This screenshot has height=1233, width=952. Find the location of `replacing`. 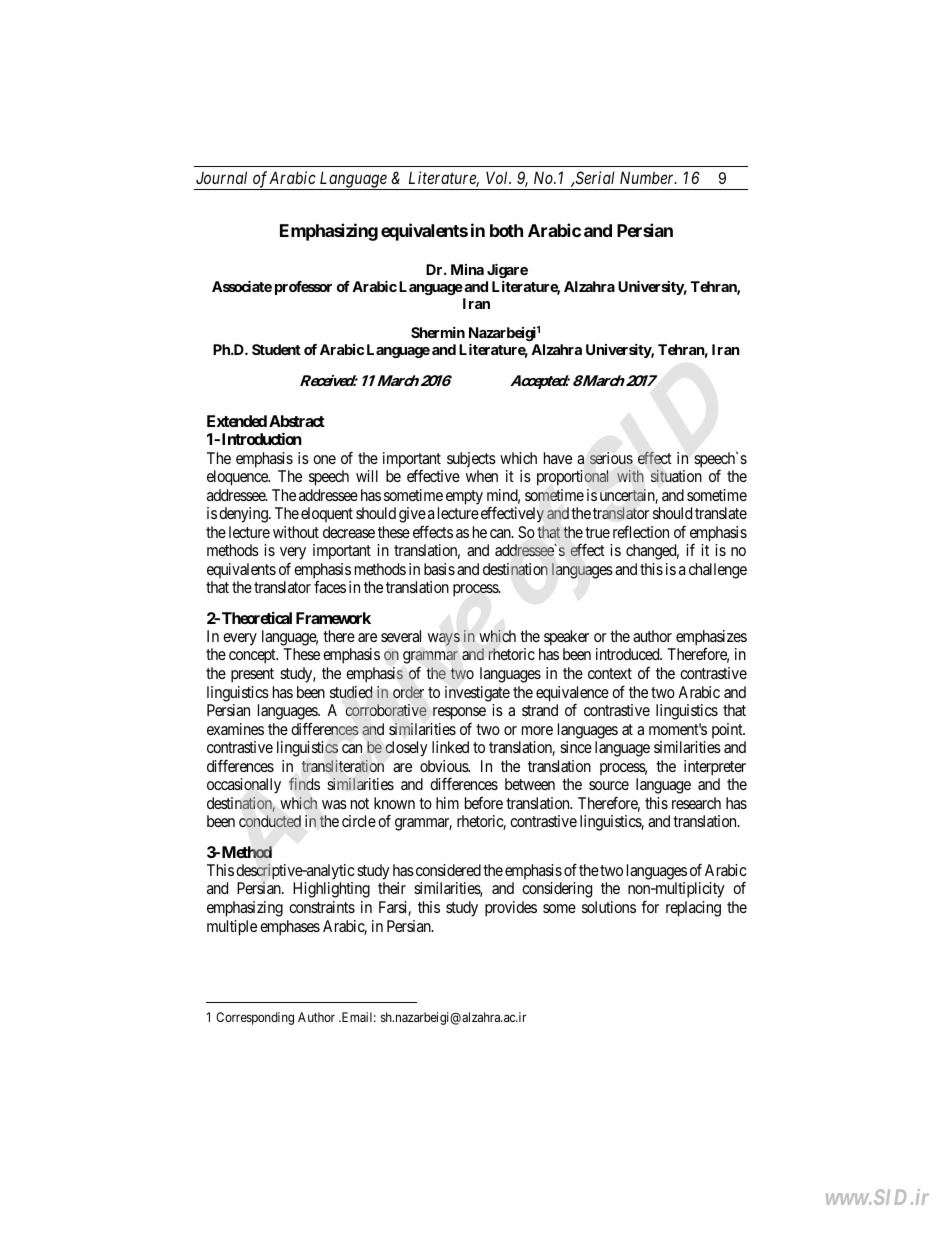

replacing is located at coordinates (693, 909).
